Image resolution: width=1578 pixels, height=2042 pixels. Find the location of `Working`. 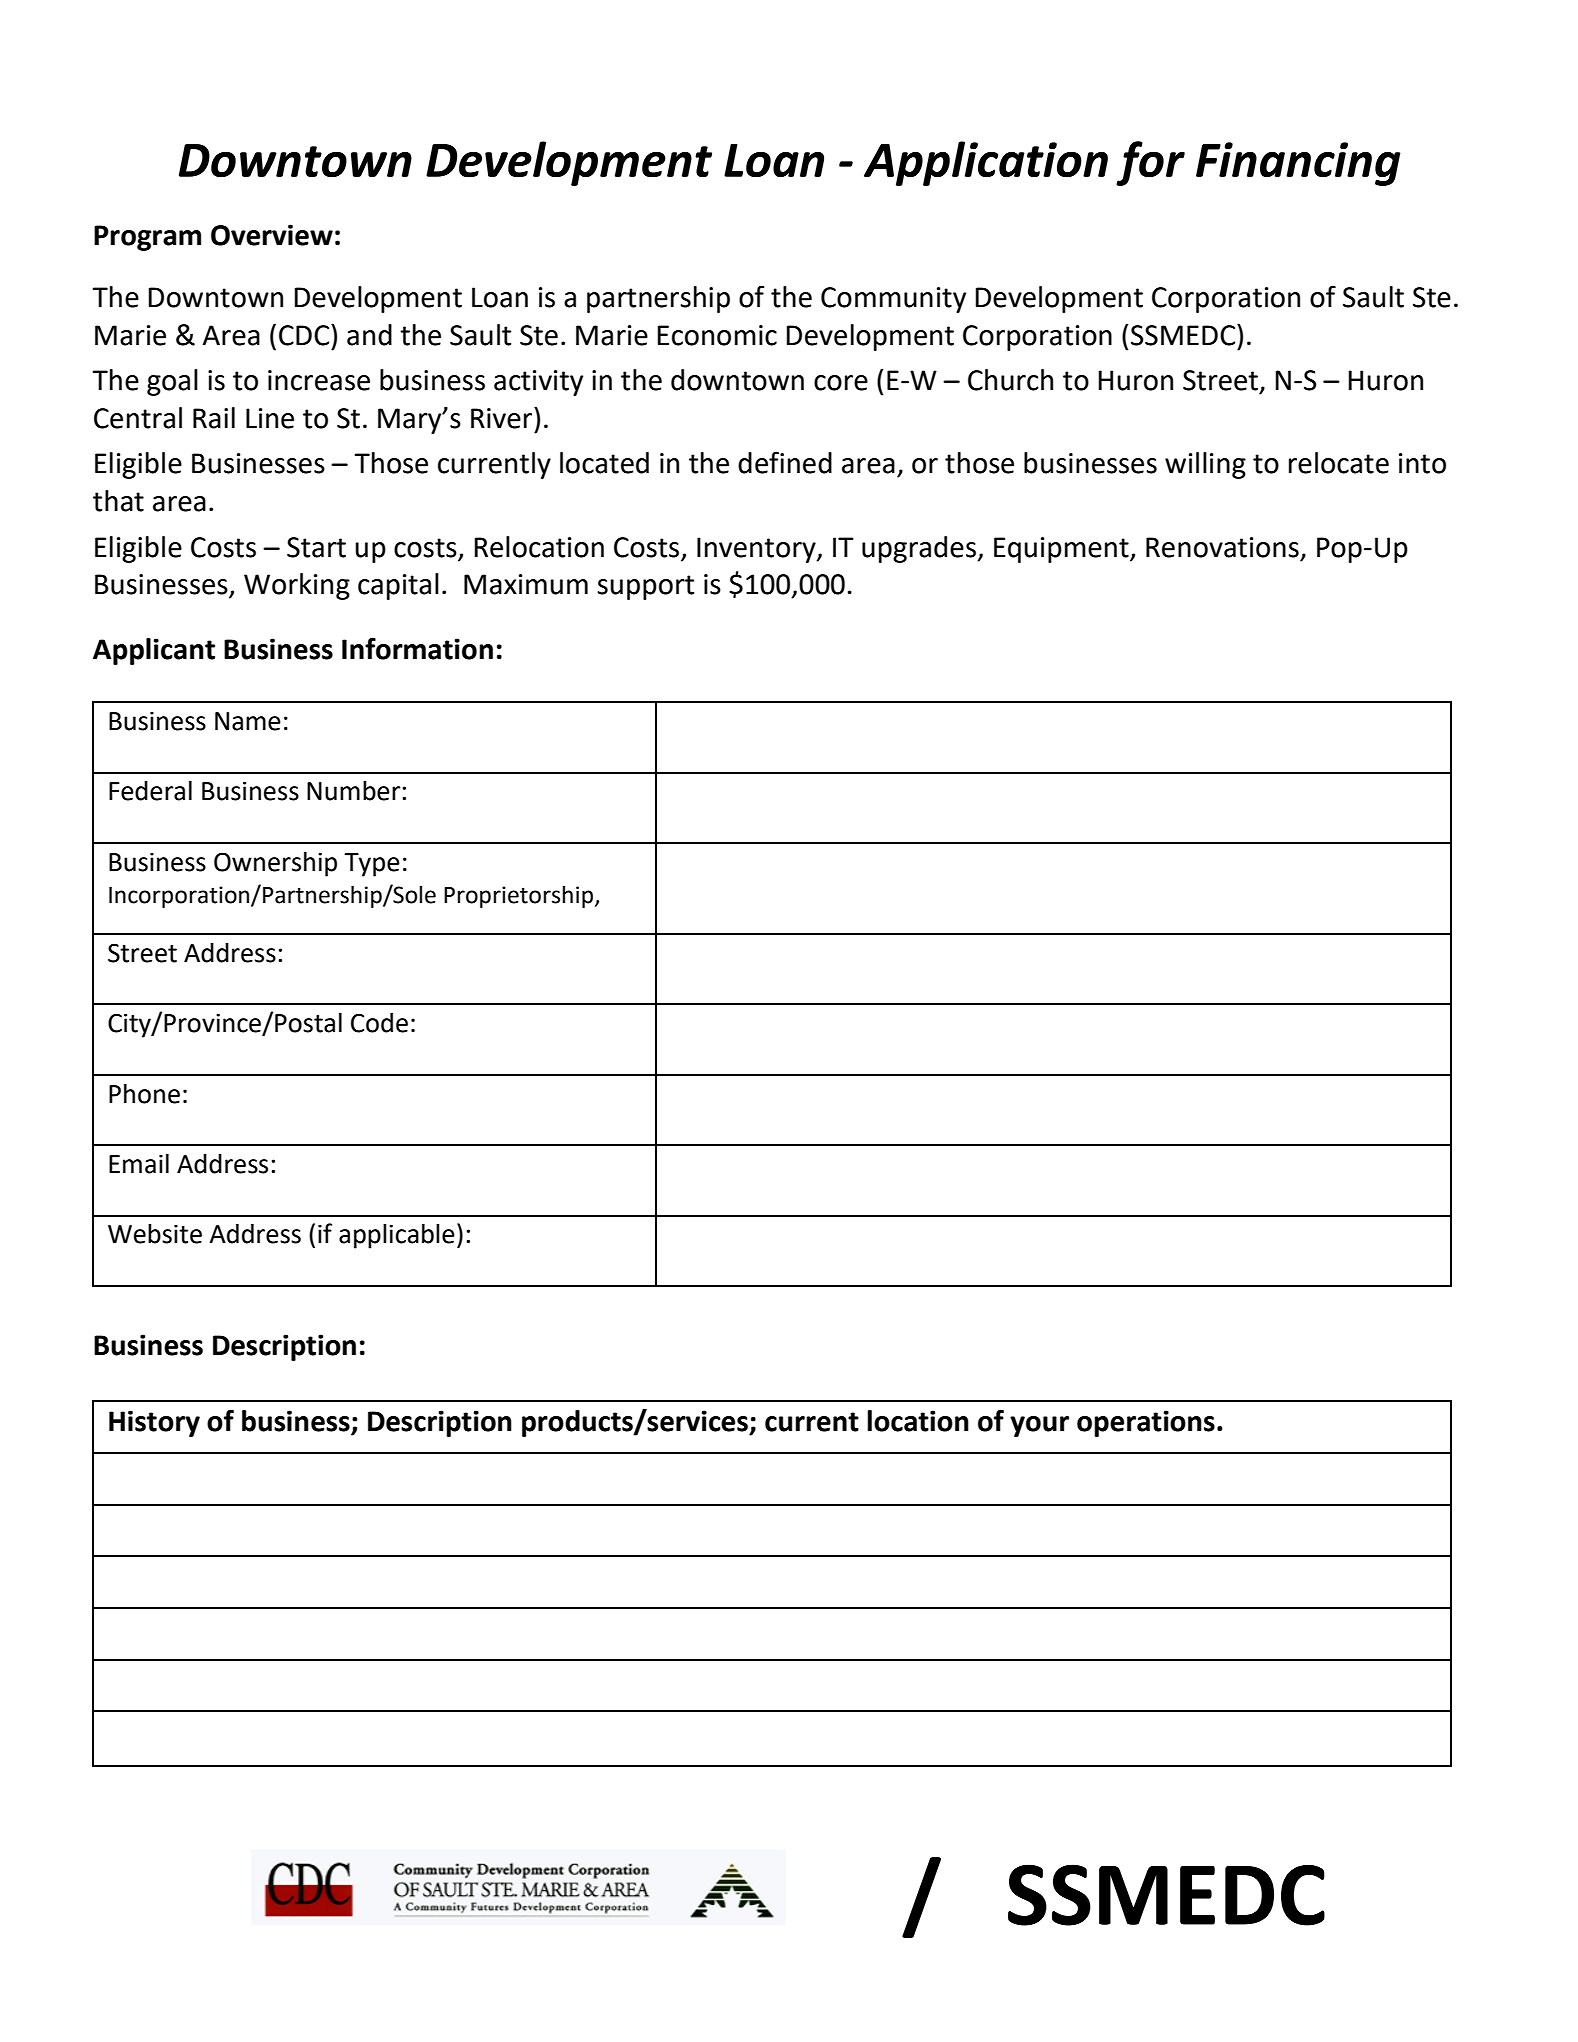

Working is located at coordinates (297, 586).
